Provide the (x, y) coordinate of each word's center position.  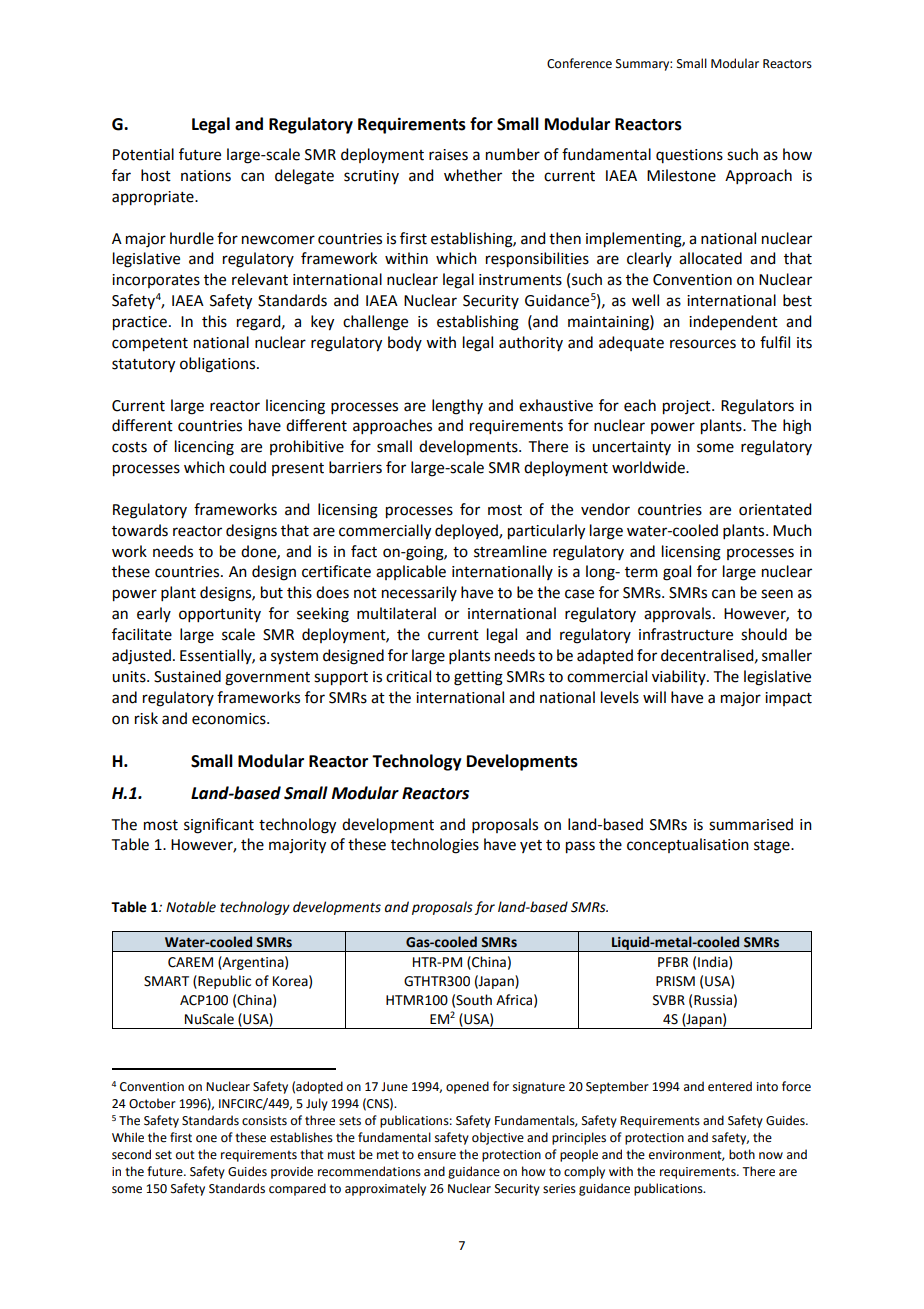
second (131, 1154)
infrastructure (686, 634)
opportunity (220, 615)
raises (448, 155)
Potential (143, 154)
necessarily (419, 593)
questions (689, 156)
